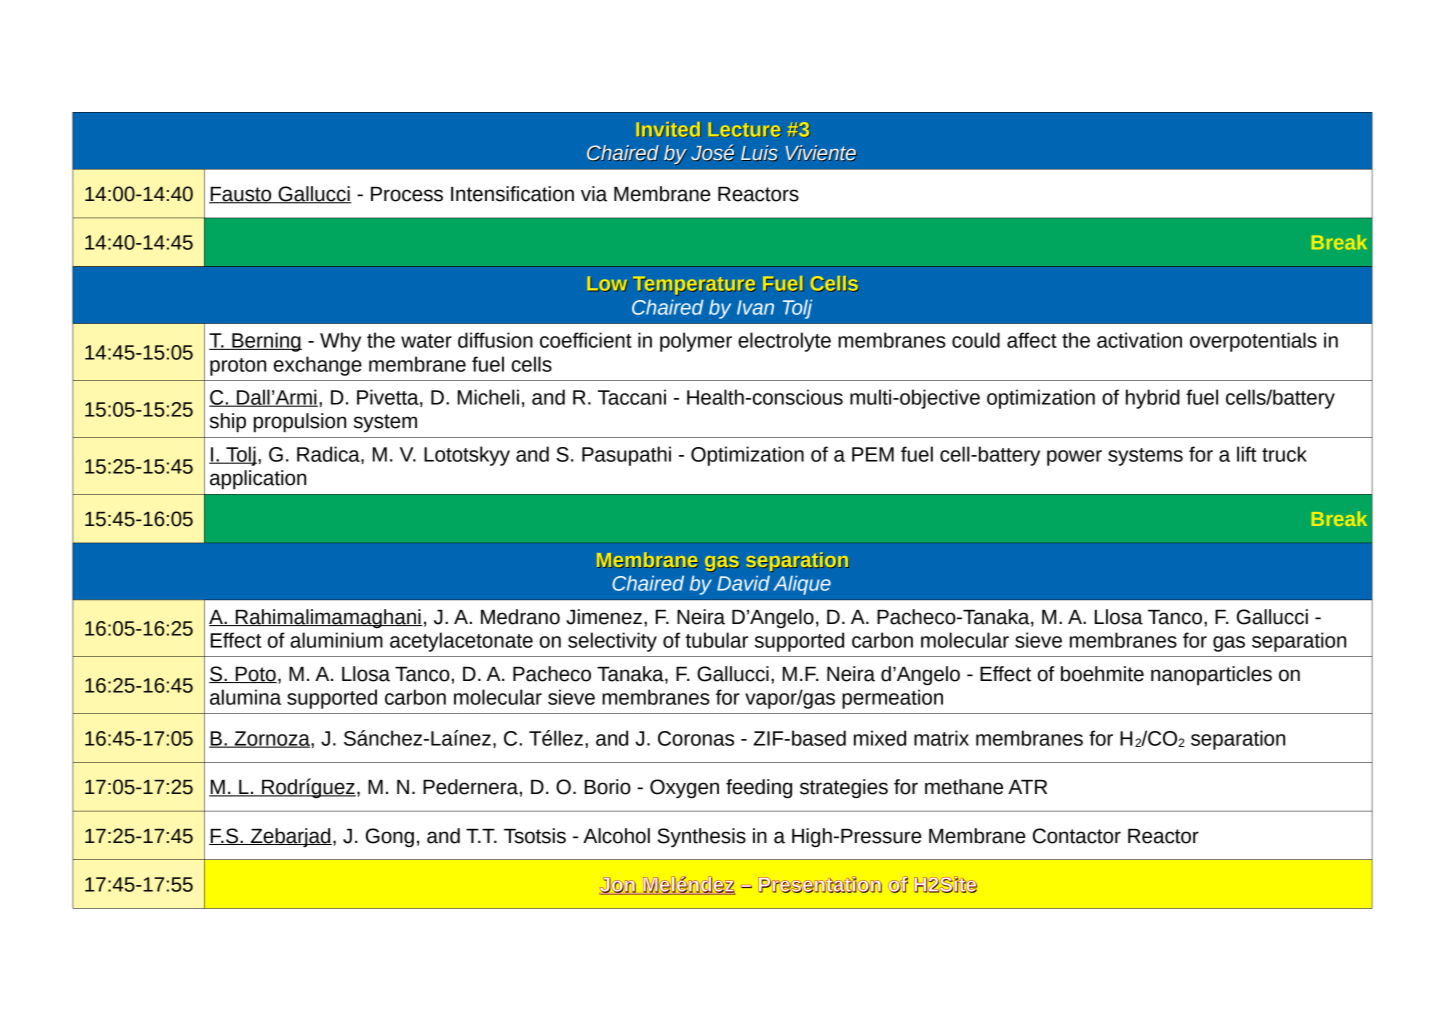 Image resolution: width=1445 pixels, height=1022 pixels. What do you see at coordinates (784, 342) in the image?
I see `electrolyte` at bounding box center [784, 342].
